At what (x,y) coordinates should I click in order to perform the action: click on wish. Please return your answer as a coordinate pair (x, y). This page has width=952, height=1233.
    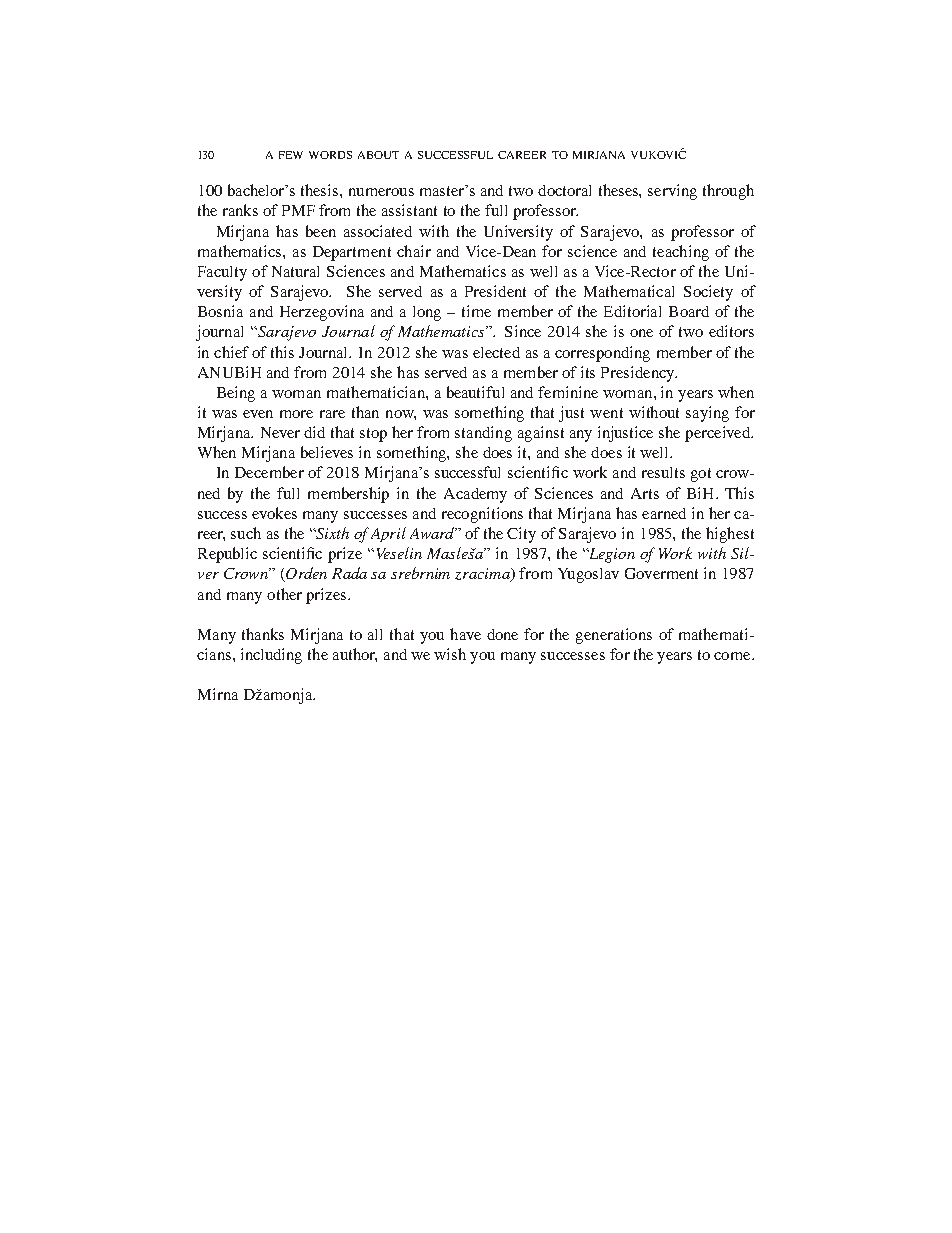
    Looking at the image, I should click on (450, 654).
